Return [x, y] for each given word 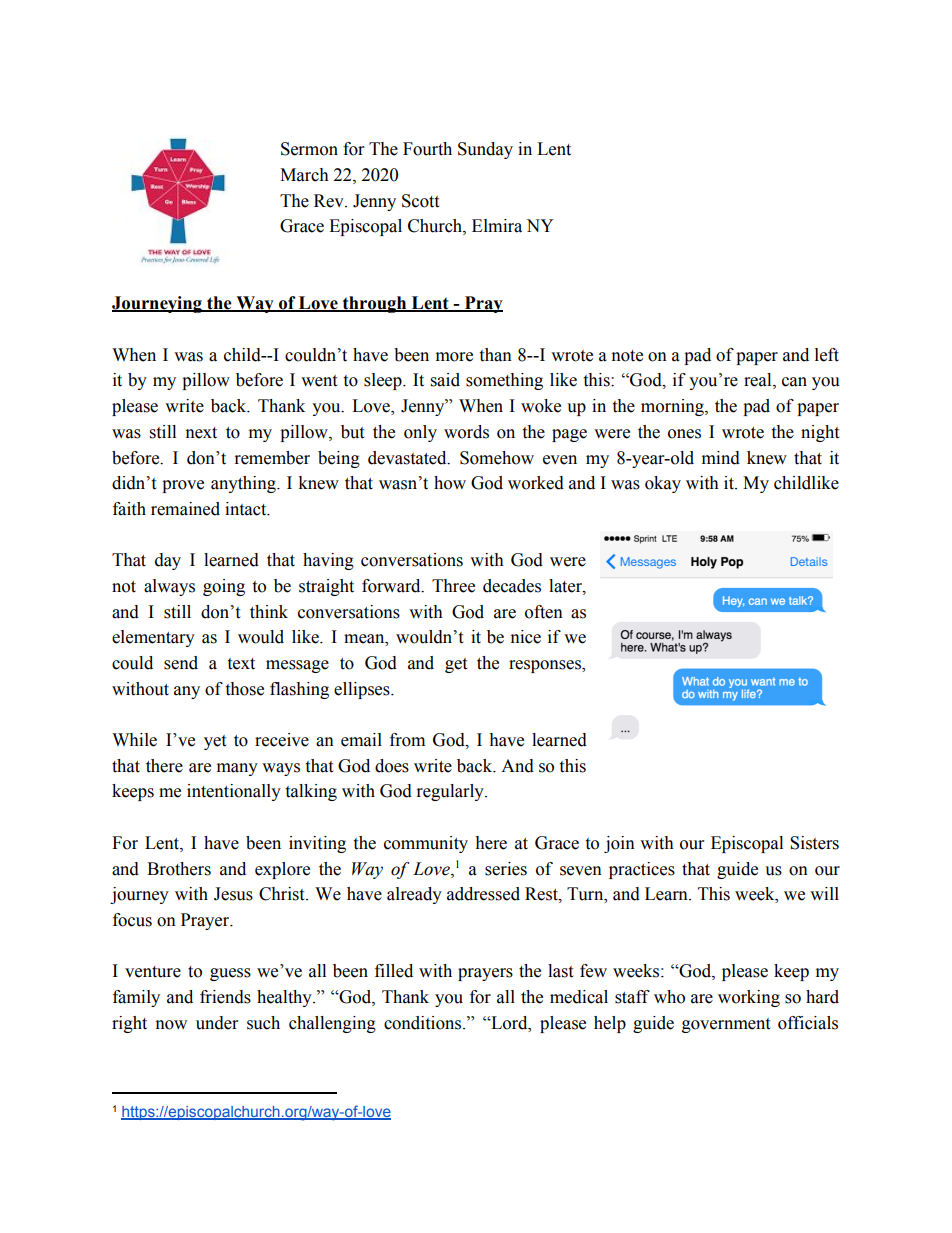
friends [225, 997]
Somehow [497, 458]
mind [721, 458]
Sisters [814, 843]
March [304, 175]
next [201, 433]
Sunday [485, 150]
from [407, 740]
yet [215, 742]
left [827, 355]
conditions [424, 1023]
